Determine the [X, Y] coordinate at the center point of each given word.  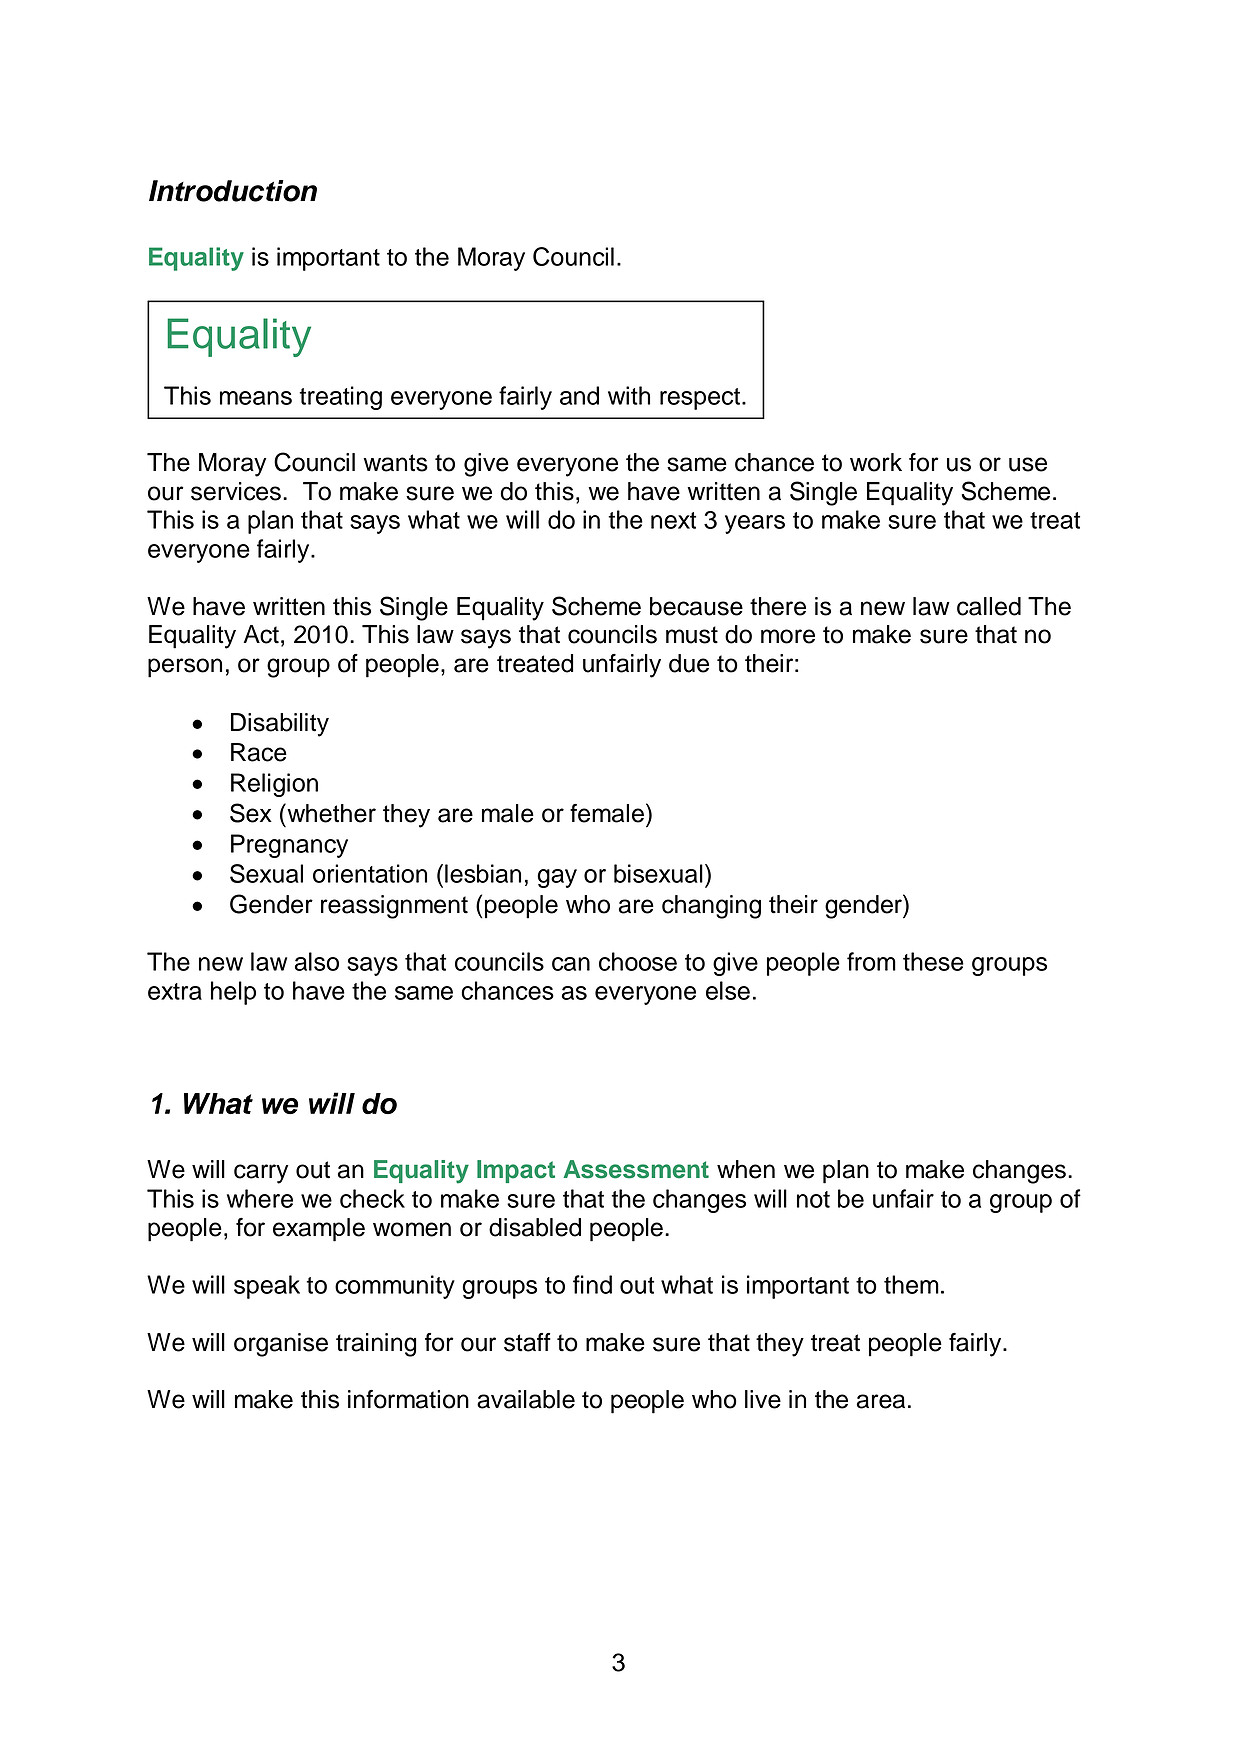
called [989, 606]
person [185, 668]
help [233, 993]
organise [281, 1345]
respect [700, 399]
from [871, 961]
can [571, 964]
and [579, 395]
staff [527, 1342]
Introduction [233, 191]
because [696, 606]
